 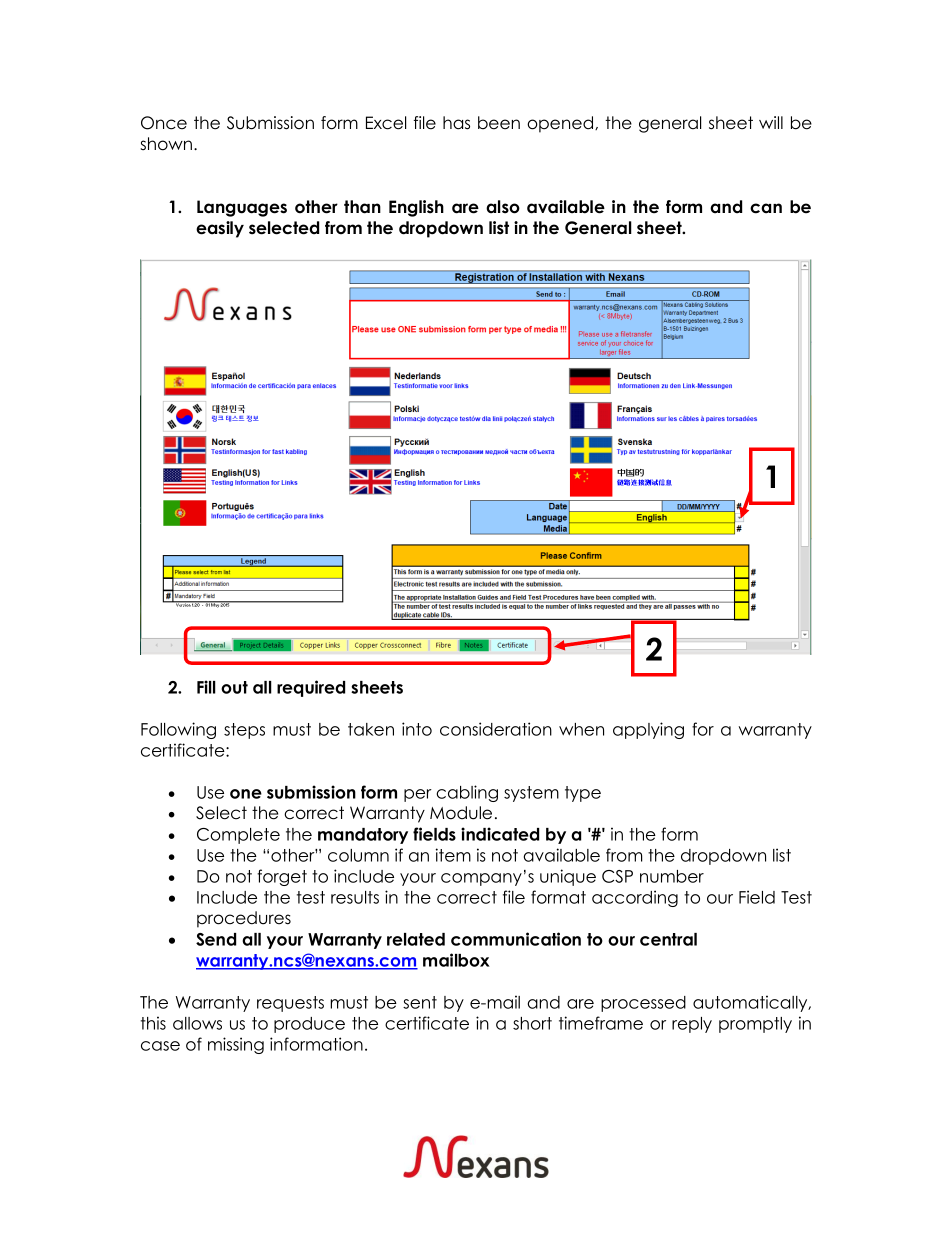 What do you see at coordinates (234, 687) in the document?
I see `out` at bounding box center [234, 687].
